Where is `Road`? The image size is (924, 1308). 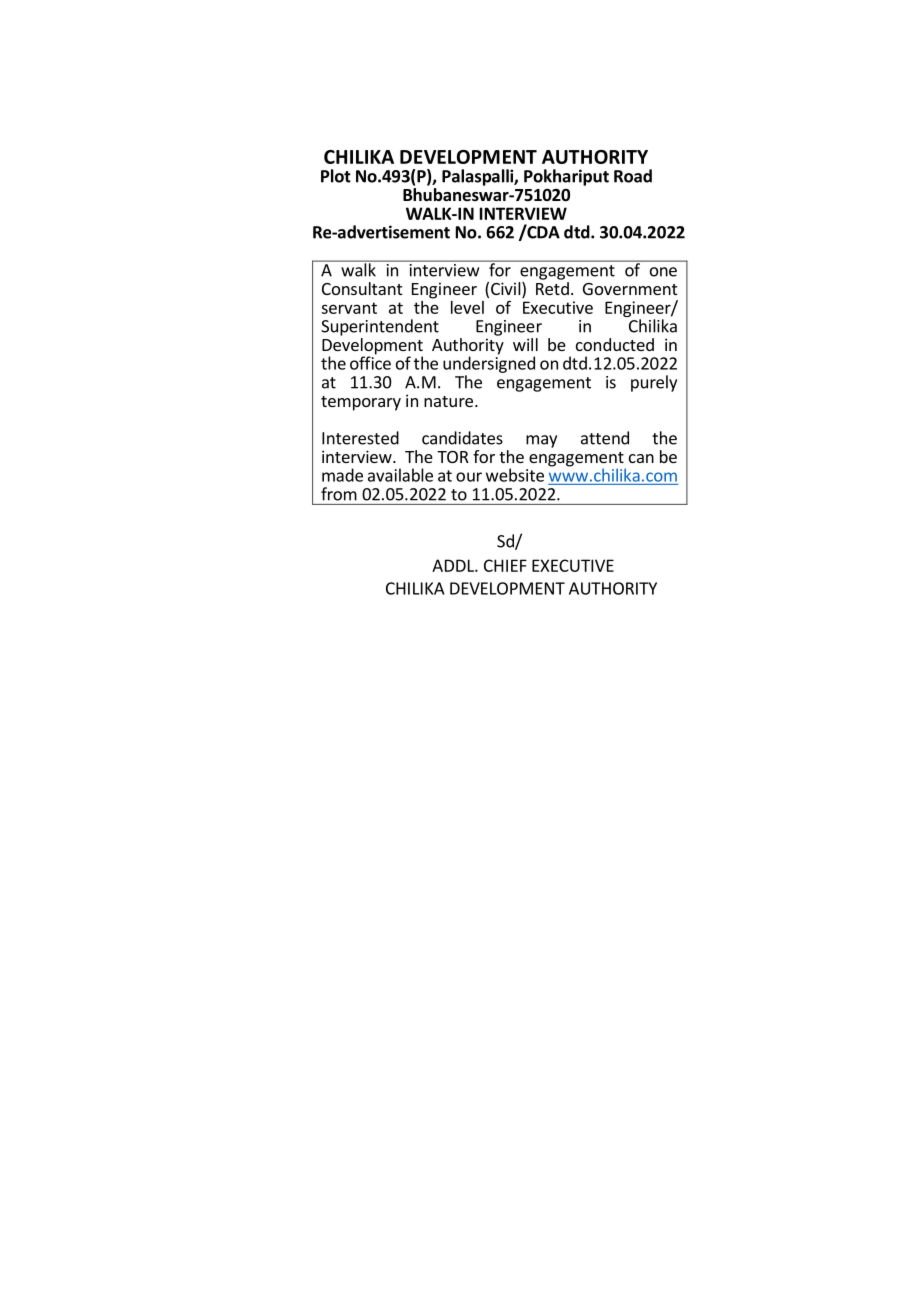
Road is located at coordinates (633, 176).
